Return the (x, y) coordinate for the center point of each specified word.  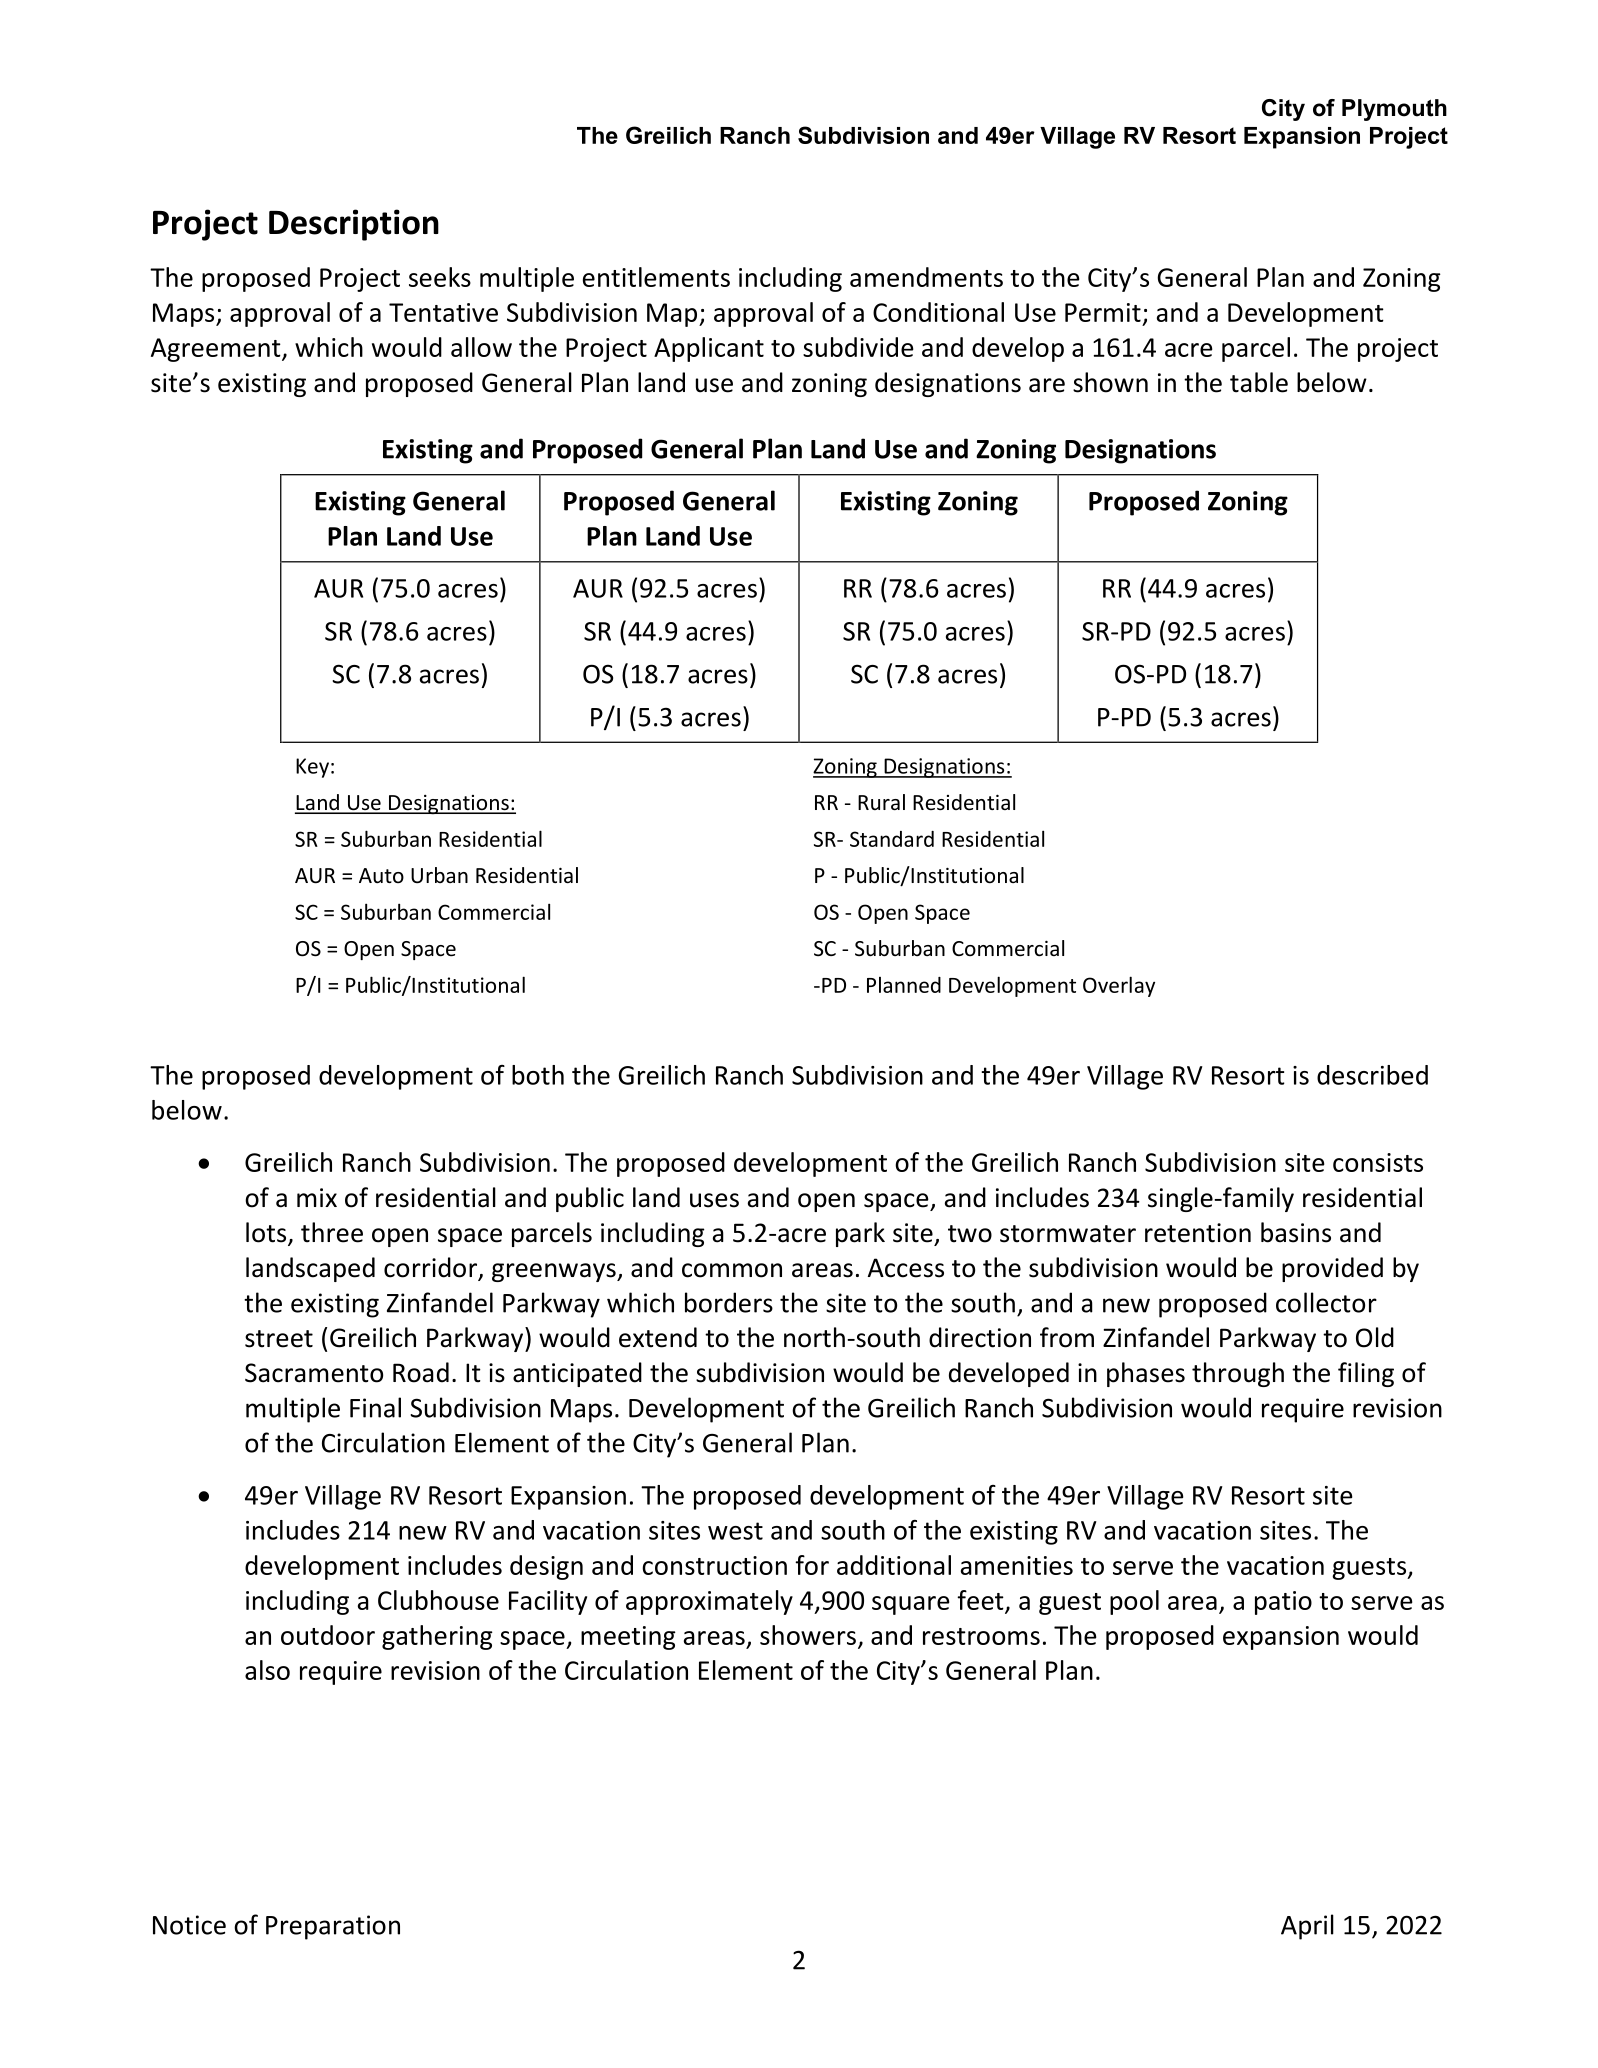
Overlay (1119, 986)
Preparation (333, 1927)
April (1307, 1927)
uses (714, 1200)
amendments (926, 277)
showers (808, 1635)
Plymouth (1394, 110)
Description (354, 225)
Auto (381, 875)
